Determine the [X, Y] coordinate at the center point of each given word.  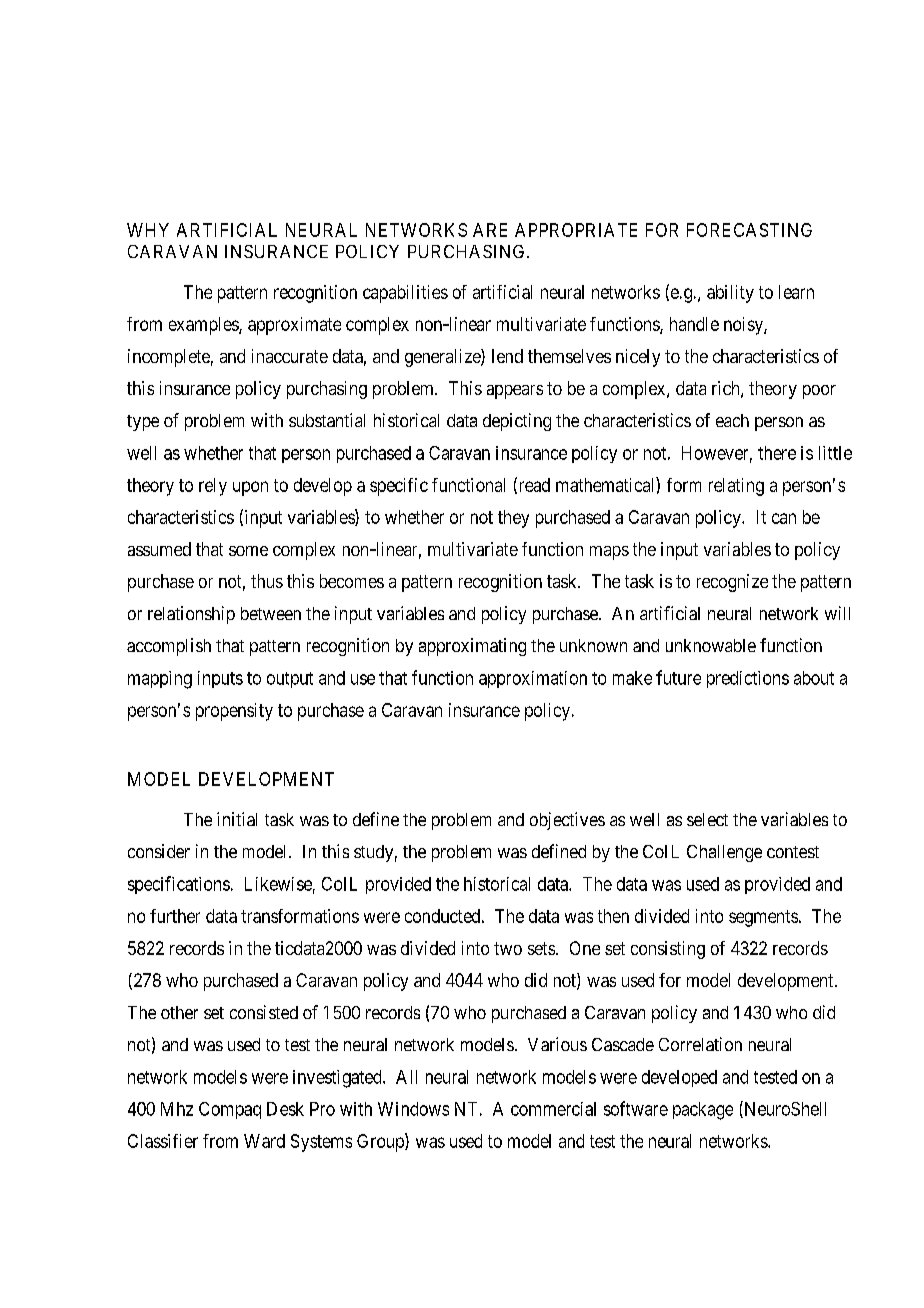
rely [213, 487]
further [175, 916]
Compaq [230, 1110]
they [513, 519]
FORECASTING [749, 230]
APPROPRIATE [576, 230]
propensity [234, 712]
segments [763, 918]
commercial [553, 1109]
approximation [533, 679]
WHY [148, 230]
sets [541, 948]
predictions [748, 679]
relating [736, 487]
